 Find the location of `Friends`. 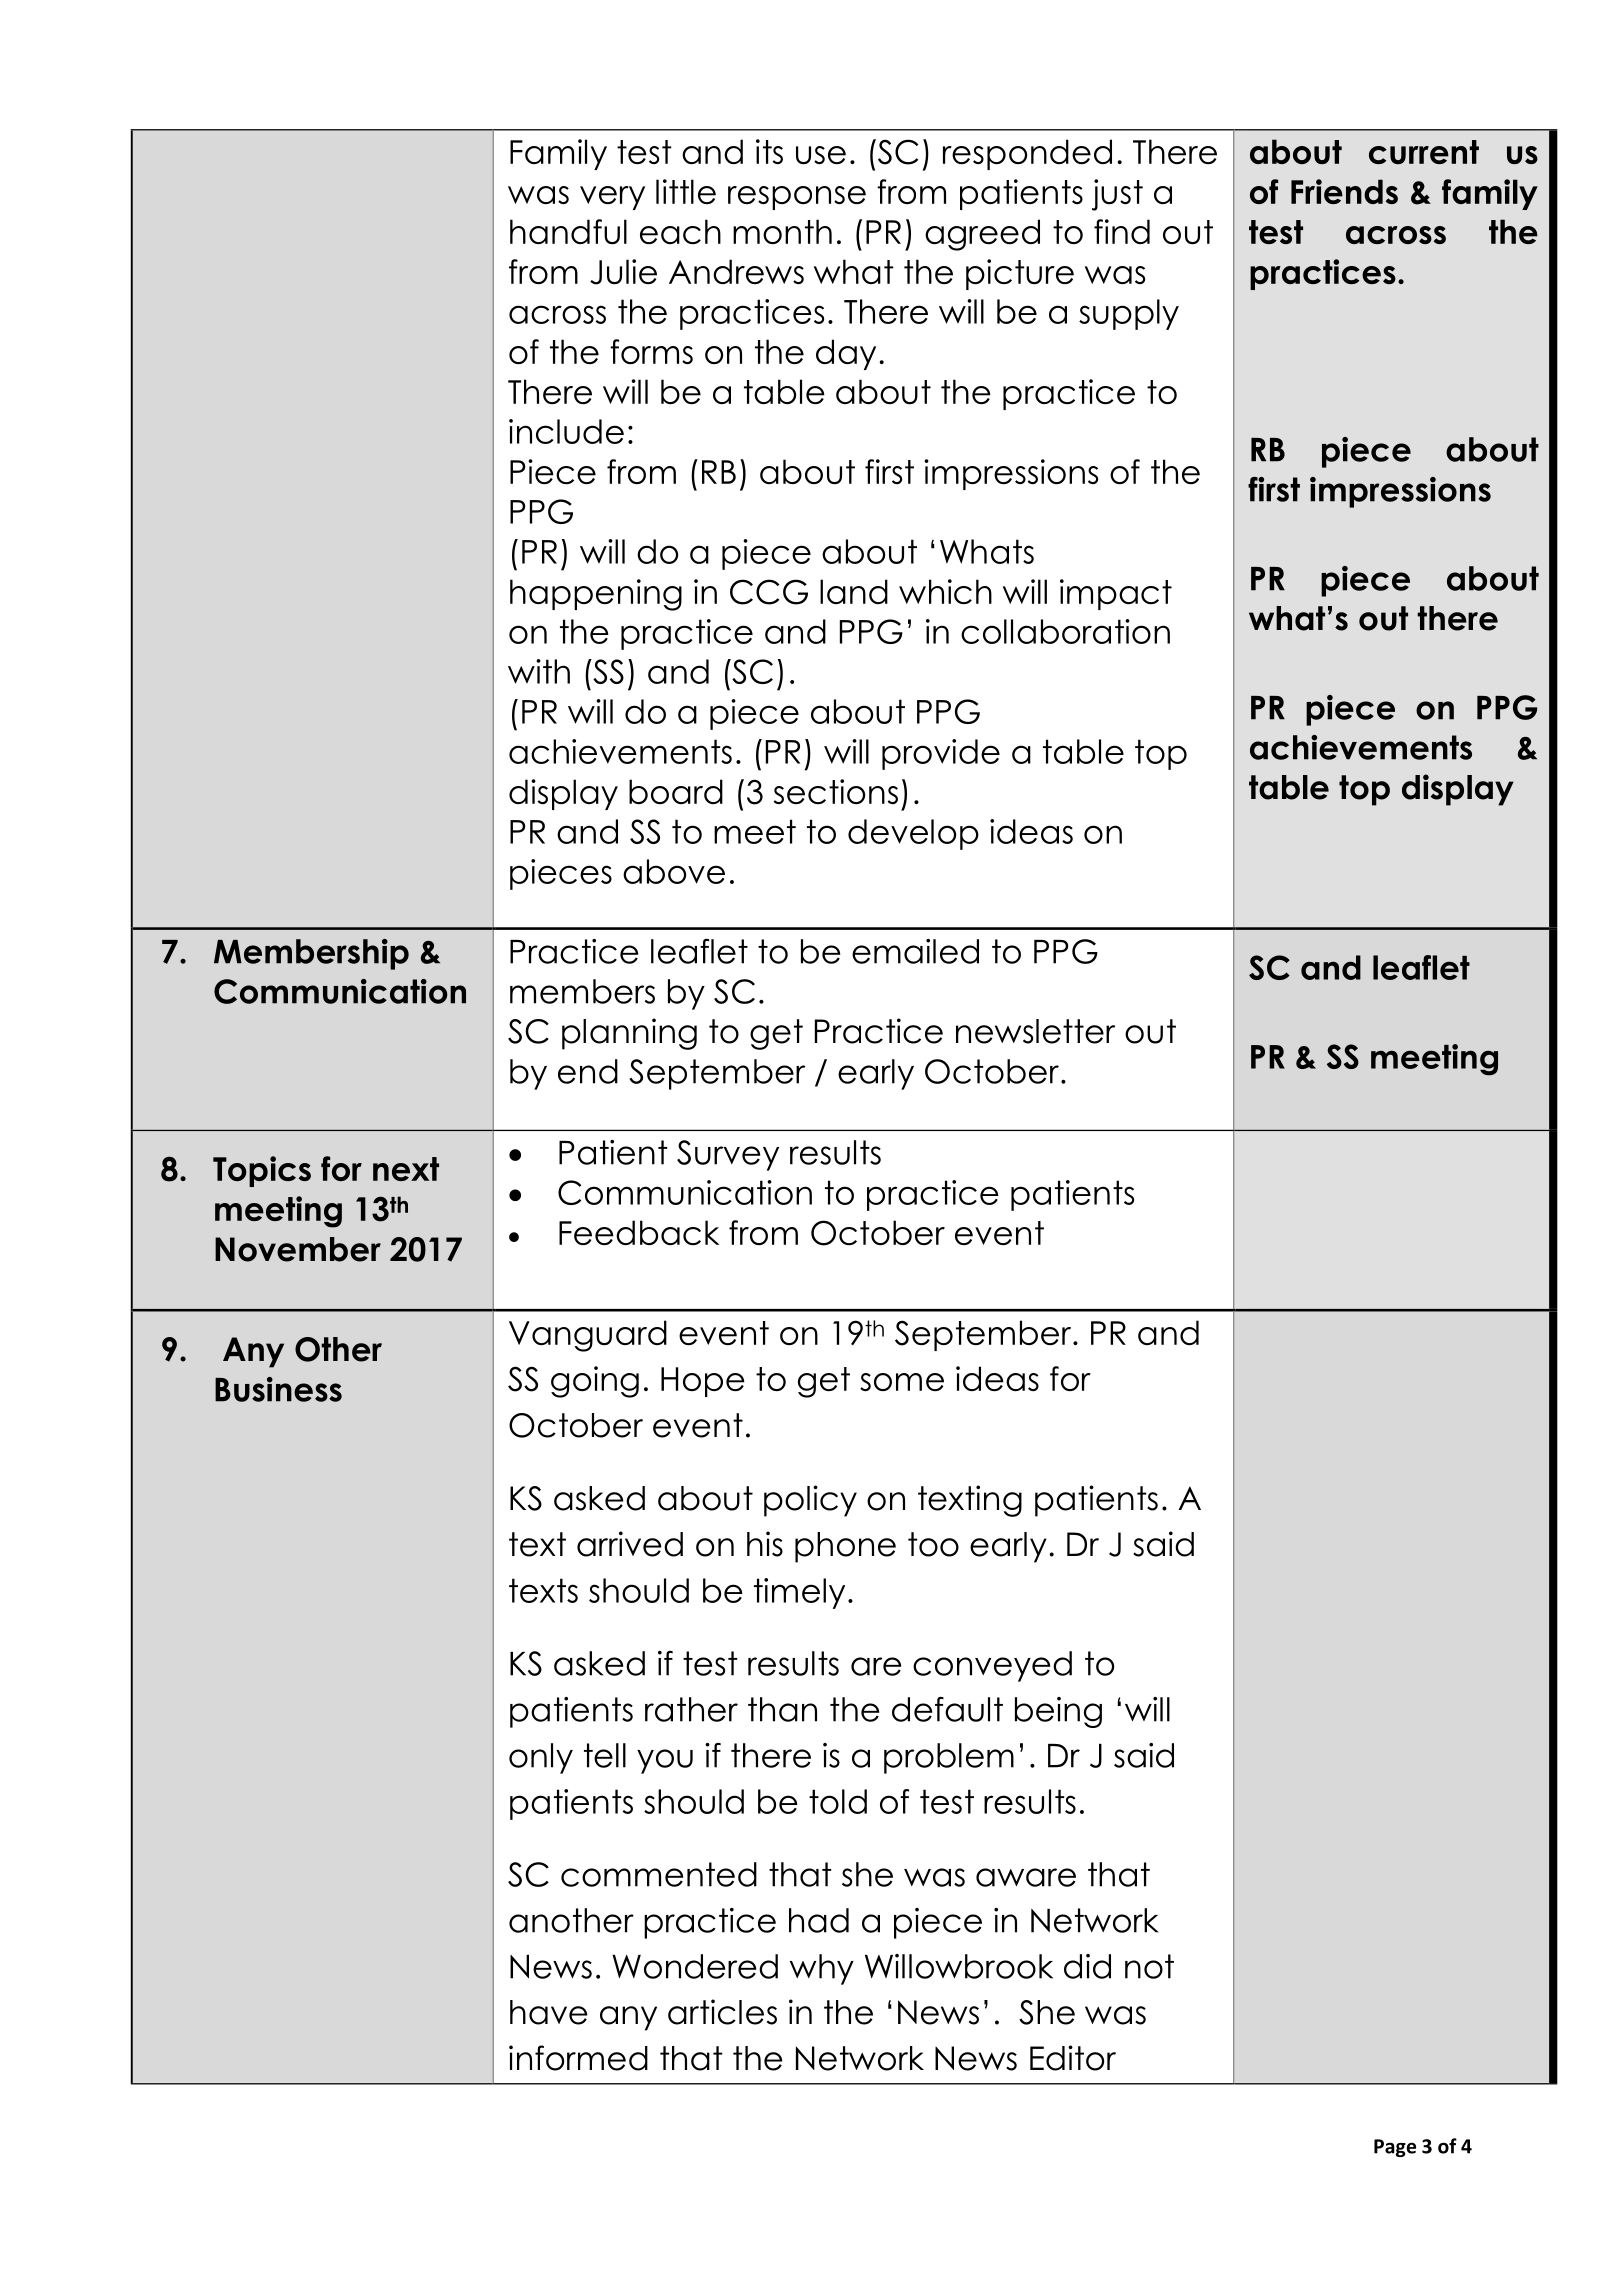

Friends is located at coordinates (1344, 191).
